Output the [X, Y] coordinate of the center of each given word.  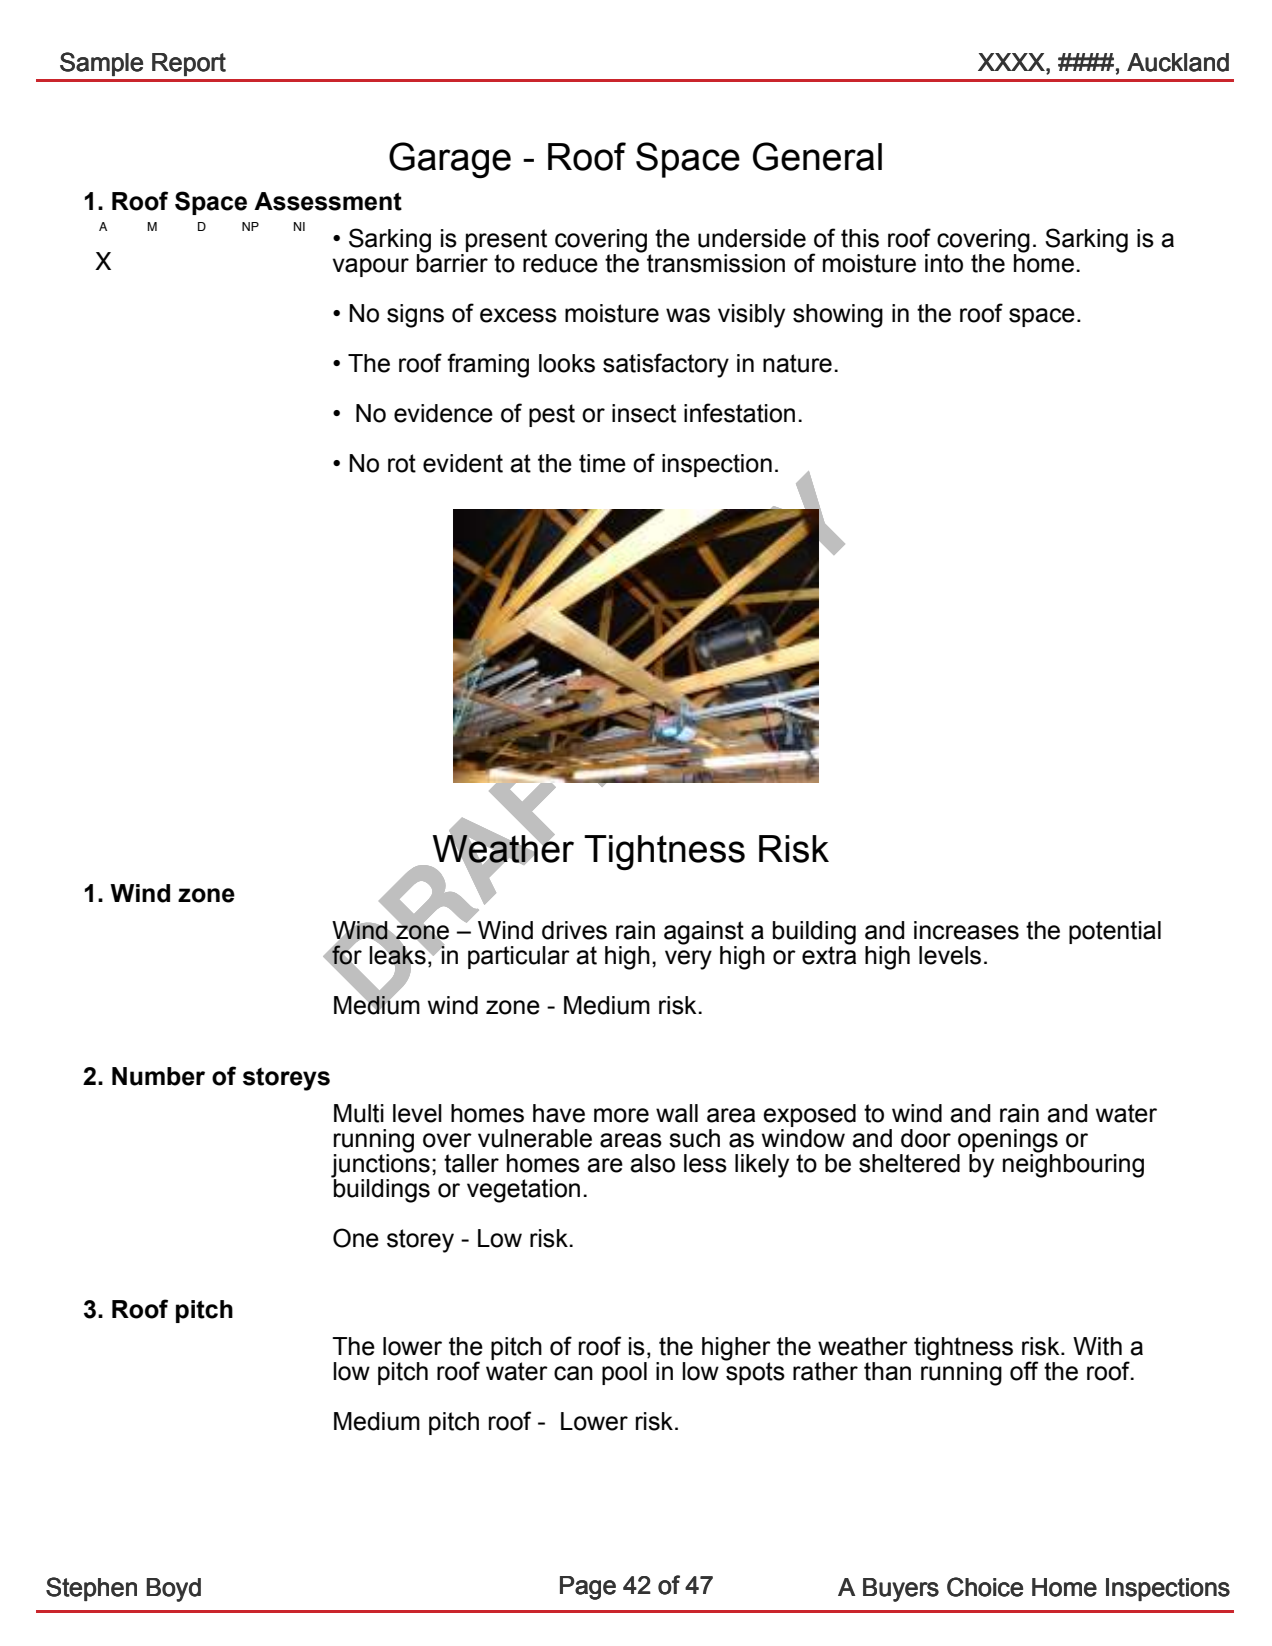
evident [463, 463]
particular [519, 957]
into [944, 263]
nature [797, 363]
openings [1007, 1142]
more [621, 1115]
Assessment [328, 201]
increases [966, 930]
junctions [380, 1166]
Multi [359, 1113]
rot [402, 463]
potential [1115, 932]
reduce [560, 263]
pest [552, 415]
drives [574, 930]
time [602, 463]
